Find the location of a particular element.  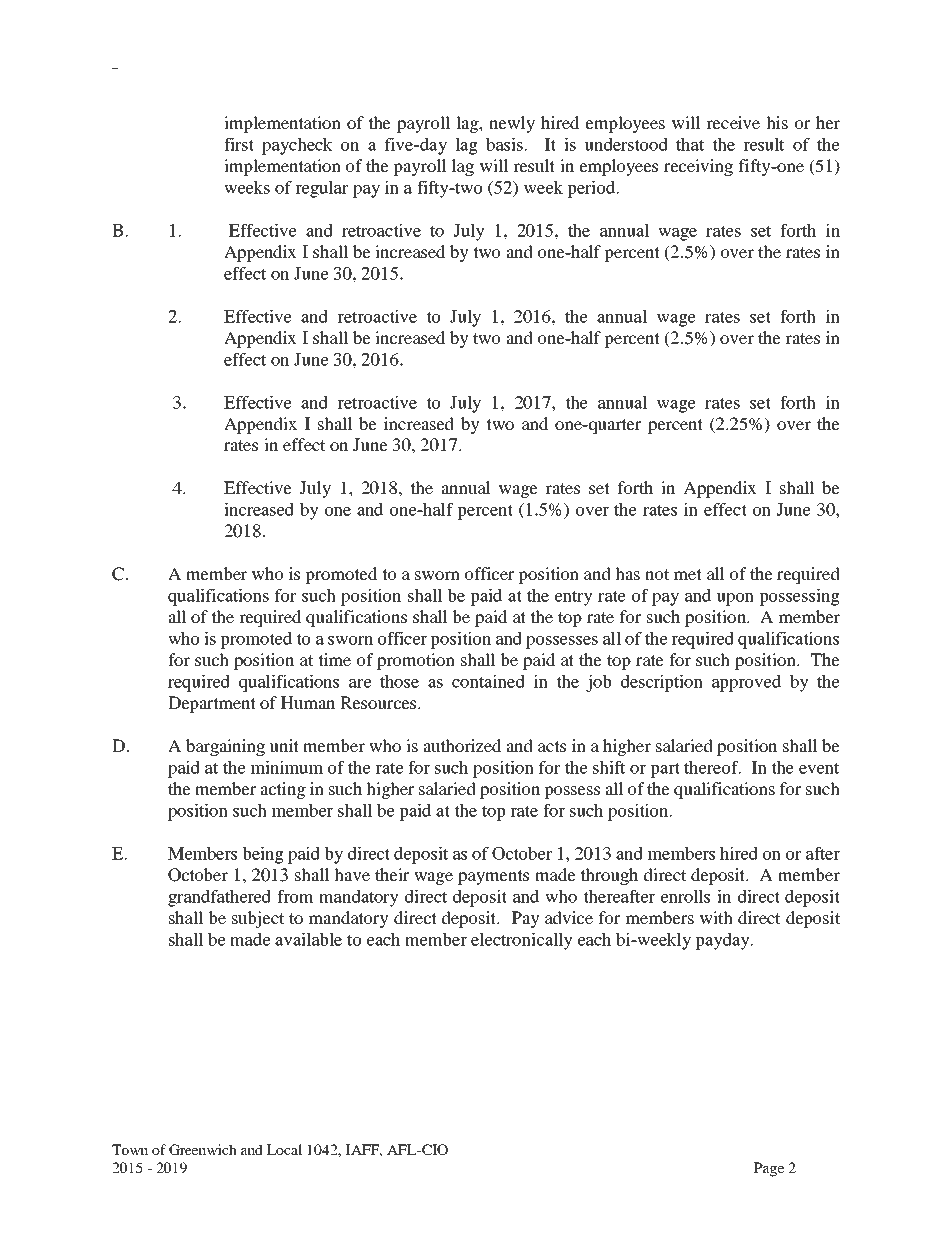

Greenwich is located at coordinates (203, 1149).
